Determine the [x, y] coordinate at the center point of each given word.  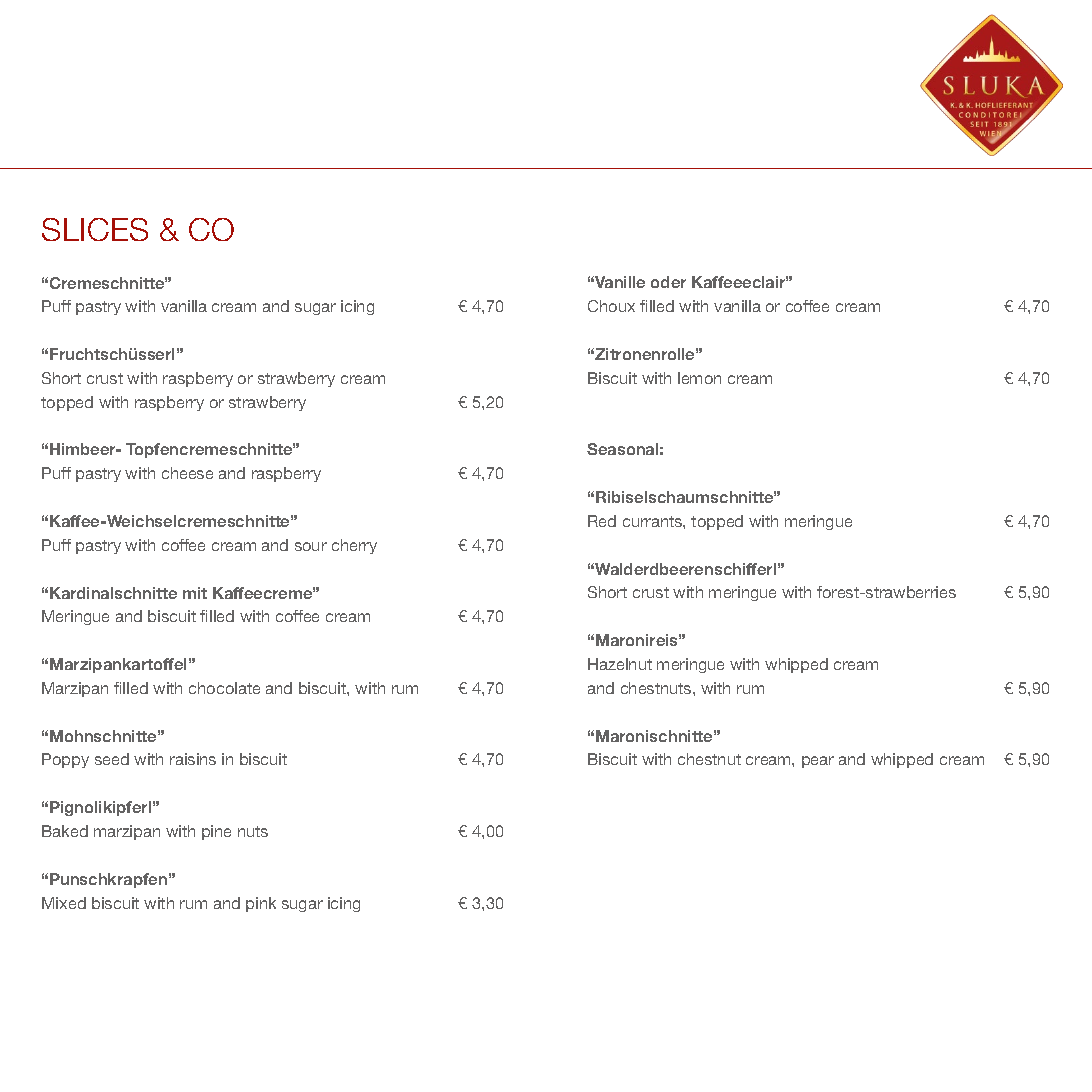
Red [602, 521]
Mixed [64, 903]
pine [216, 832]
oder [668, 282]
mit [195, 593]
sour [311, 546]
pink [261, 904]
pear [818, 762]
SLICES [95, 229]
